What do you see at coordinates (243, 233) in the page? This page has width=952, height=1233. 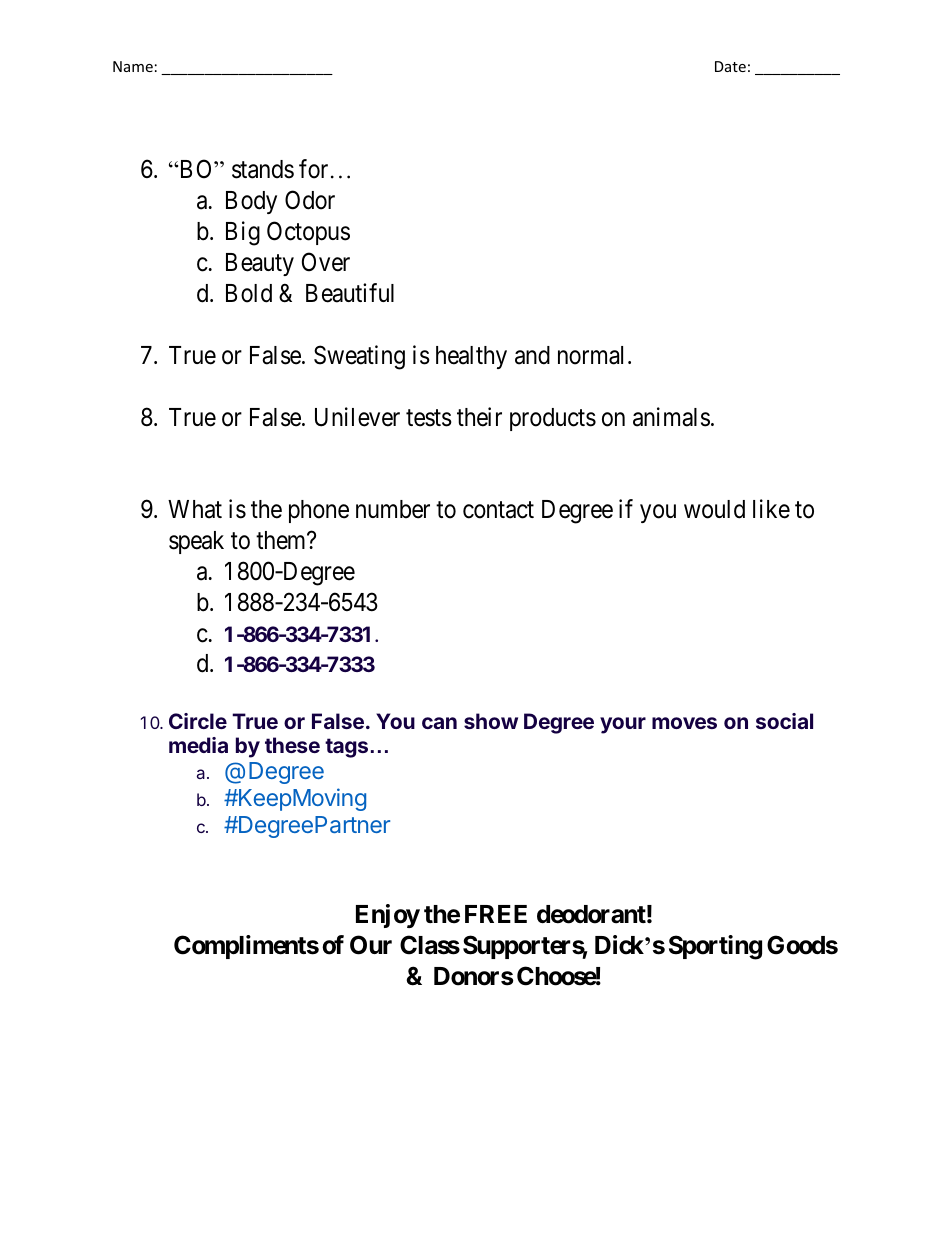 I see `Big` at bounding box center [243, 233].
